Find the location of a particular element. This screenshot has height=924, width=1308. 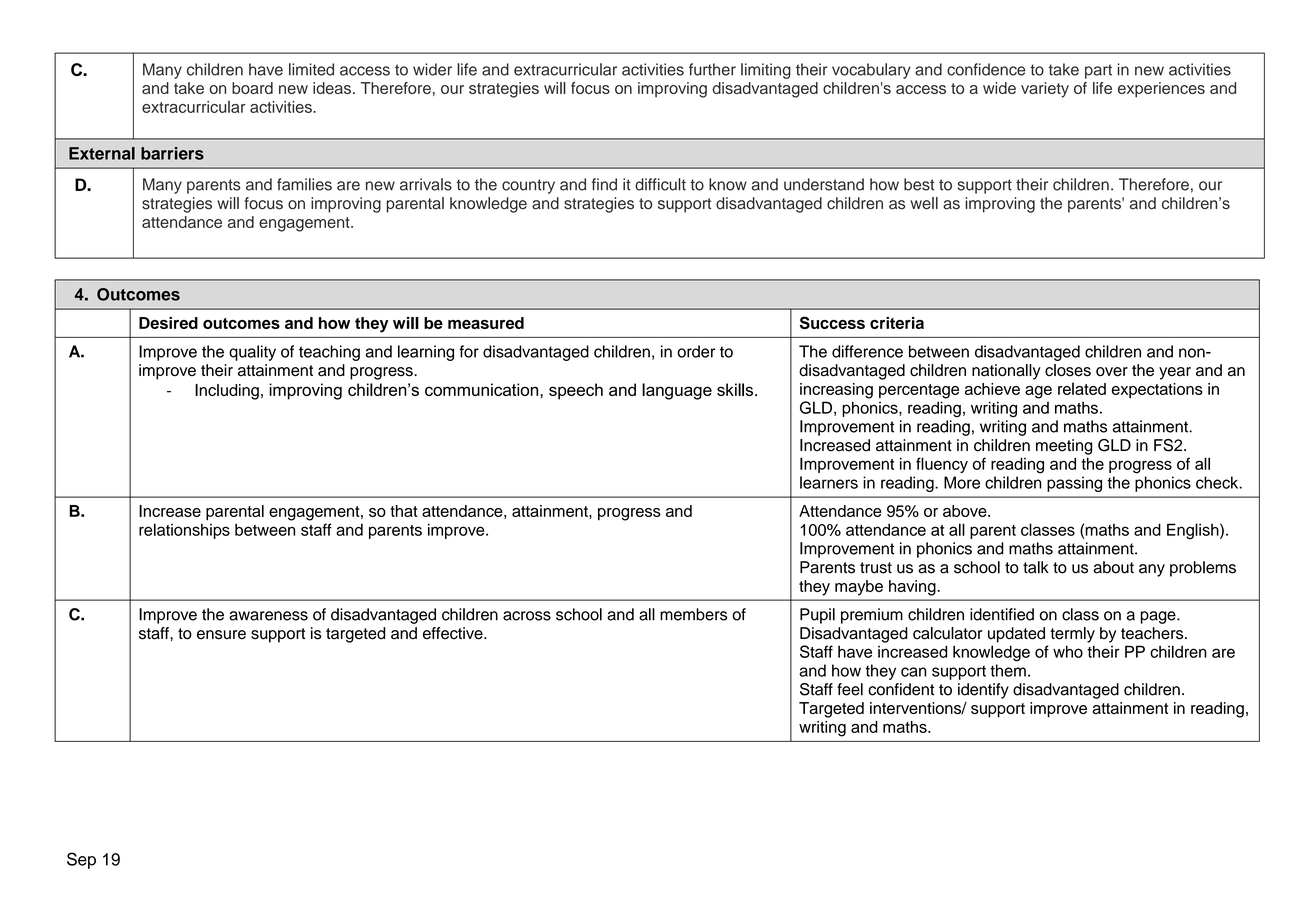

Sep is located at coordinates (81, 860).
